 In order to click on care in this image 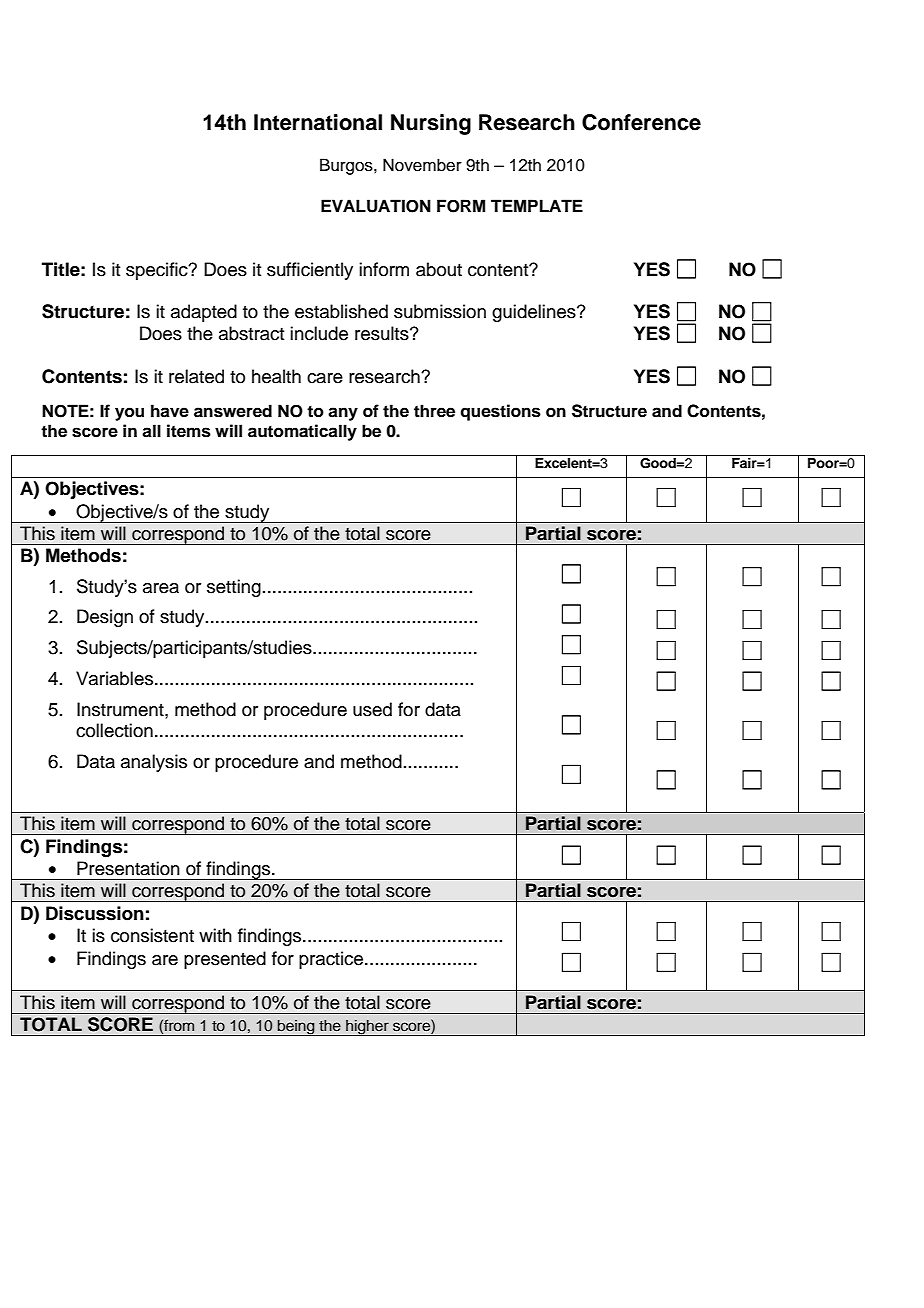, I will do `click(325, 378)`.
